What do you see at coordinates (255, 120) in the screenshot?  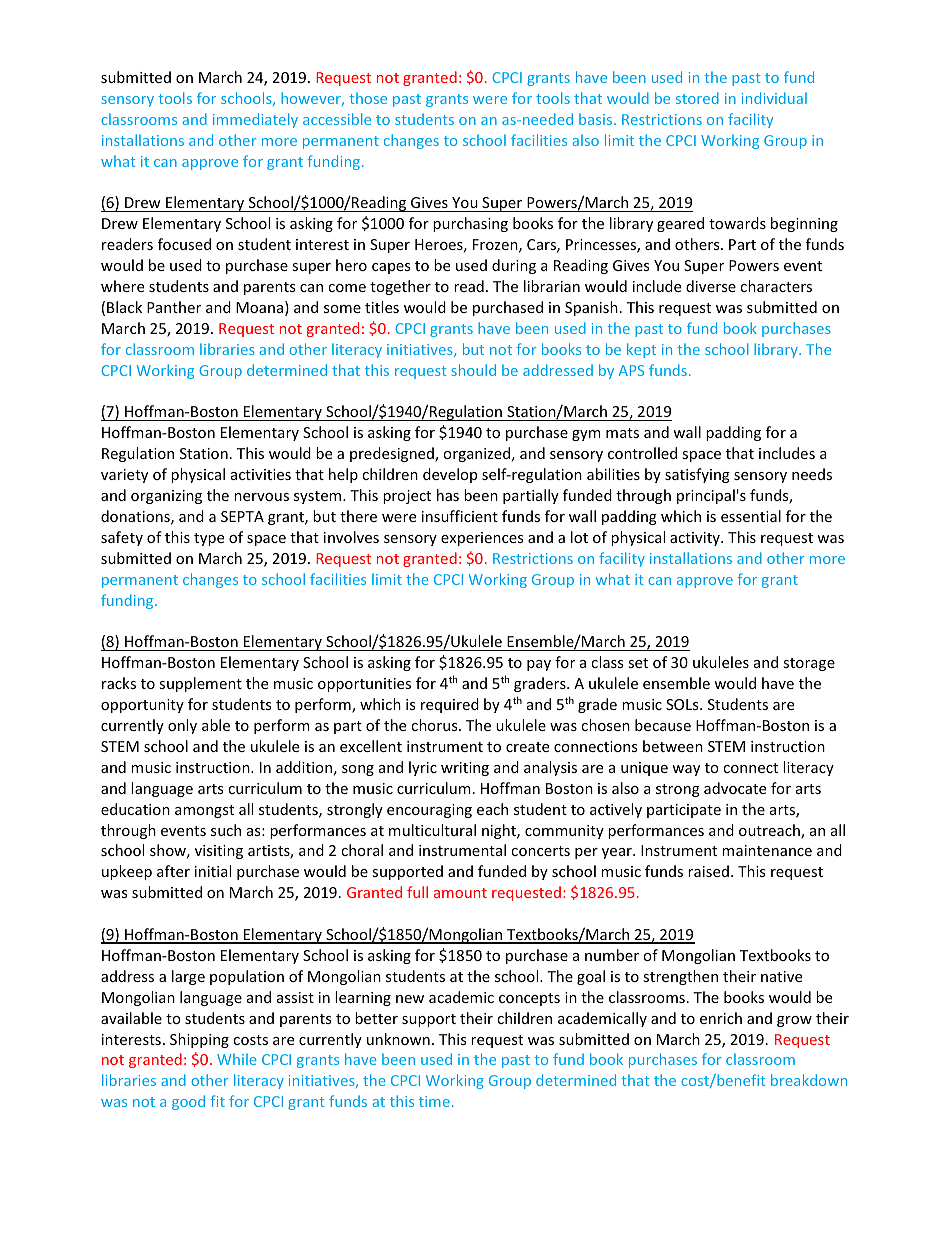 I see `immediately` at bounding box center [255, 120].
